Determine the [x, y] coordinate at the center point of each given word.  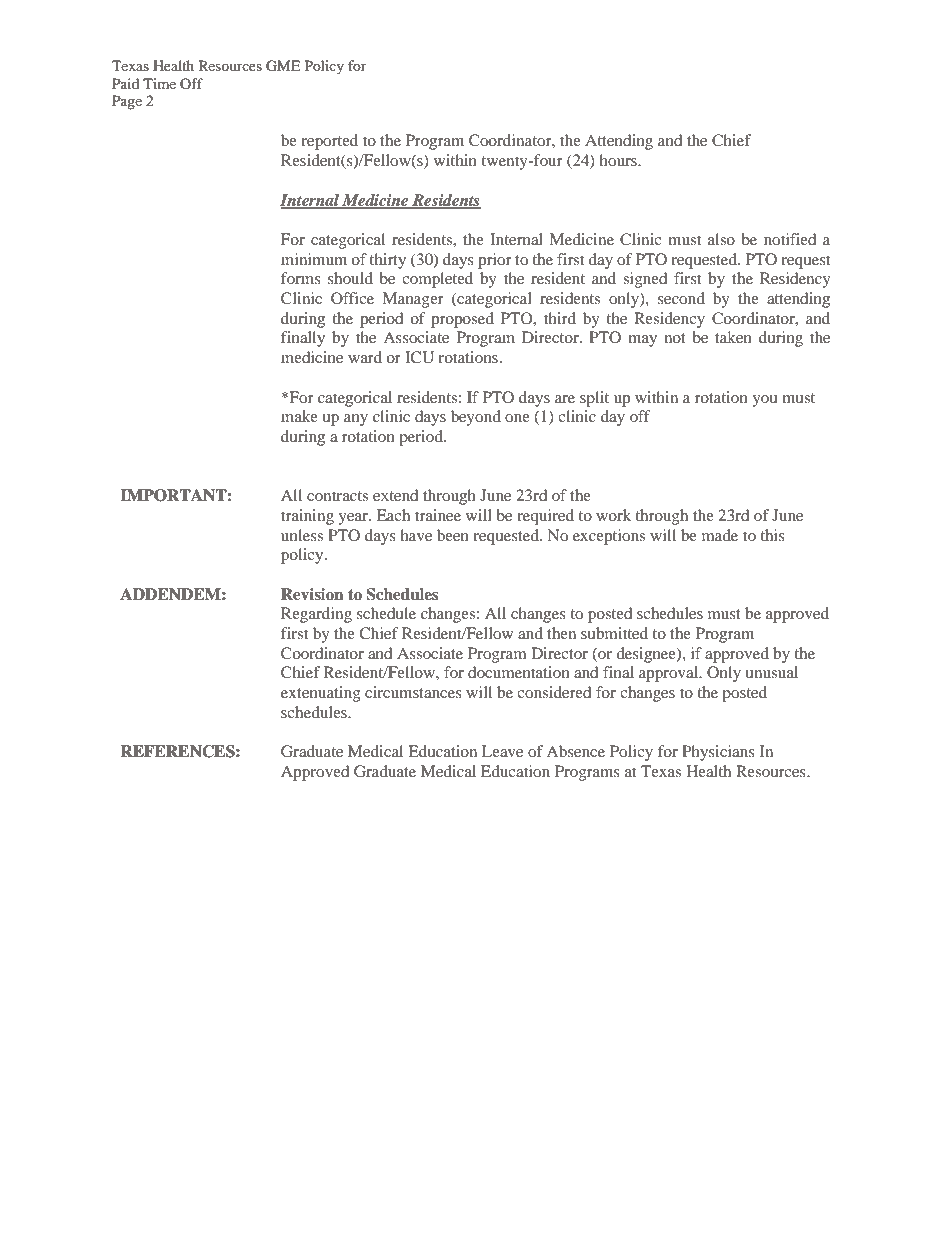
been [453, 535]
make [299, 416]
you [765, 401]
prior [495, 261]
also [721, 239]
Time [159, 83]
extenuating [321, 694]
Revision [312, 594]
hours [619, 160]
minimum [314, 259]
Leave [502, 751]
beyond [476, 418]
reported [329, 142]
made [720, 535]
